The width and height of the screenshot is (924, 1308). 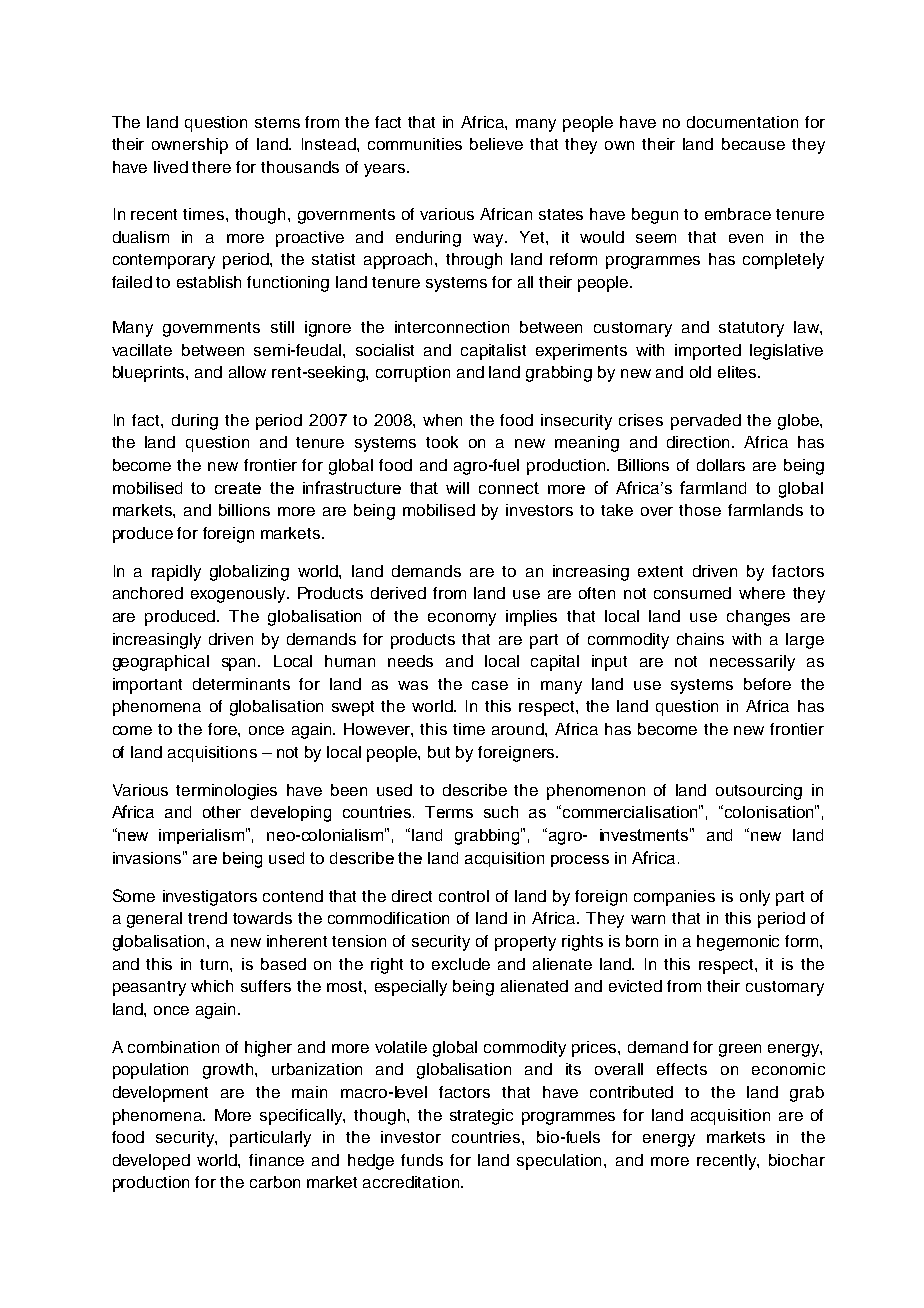 I want to click on believe, so click(x=496, y=144).
